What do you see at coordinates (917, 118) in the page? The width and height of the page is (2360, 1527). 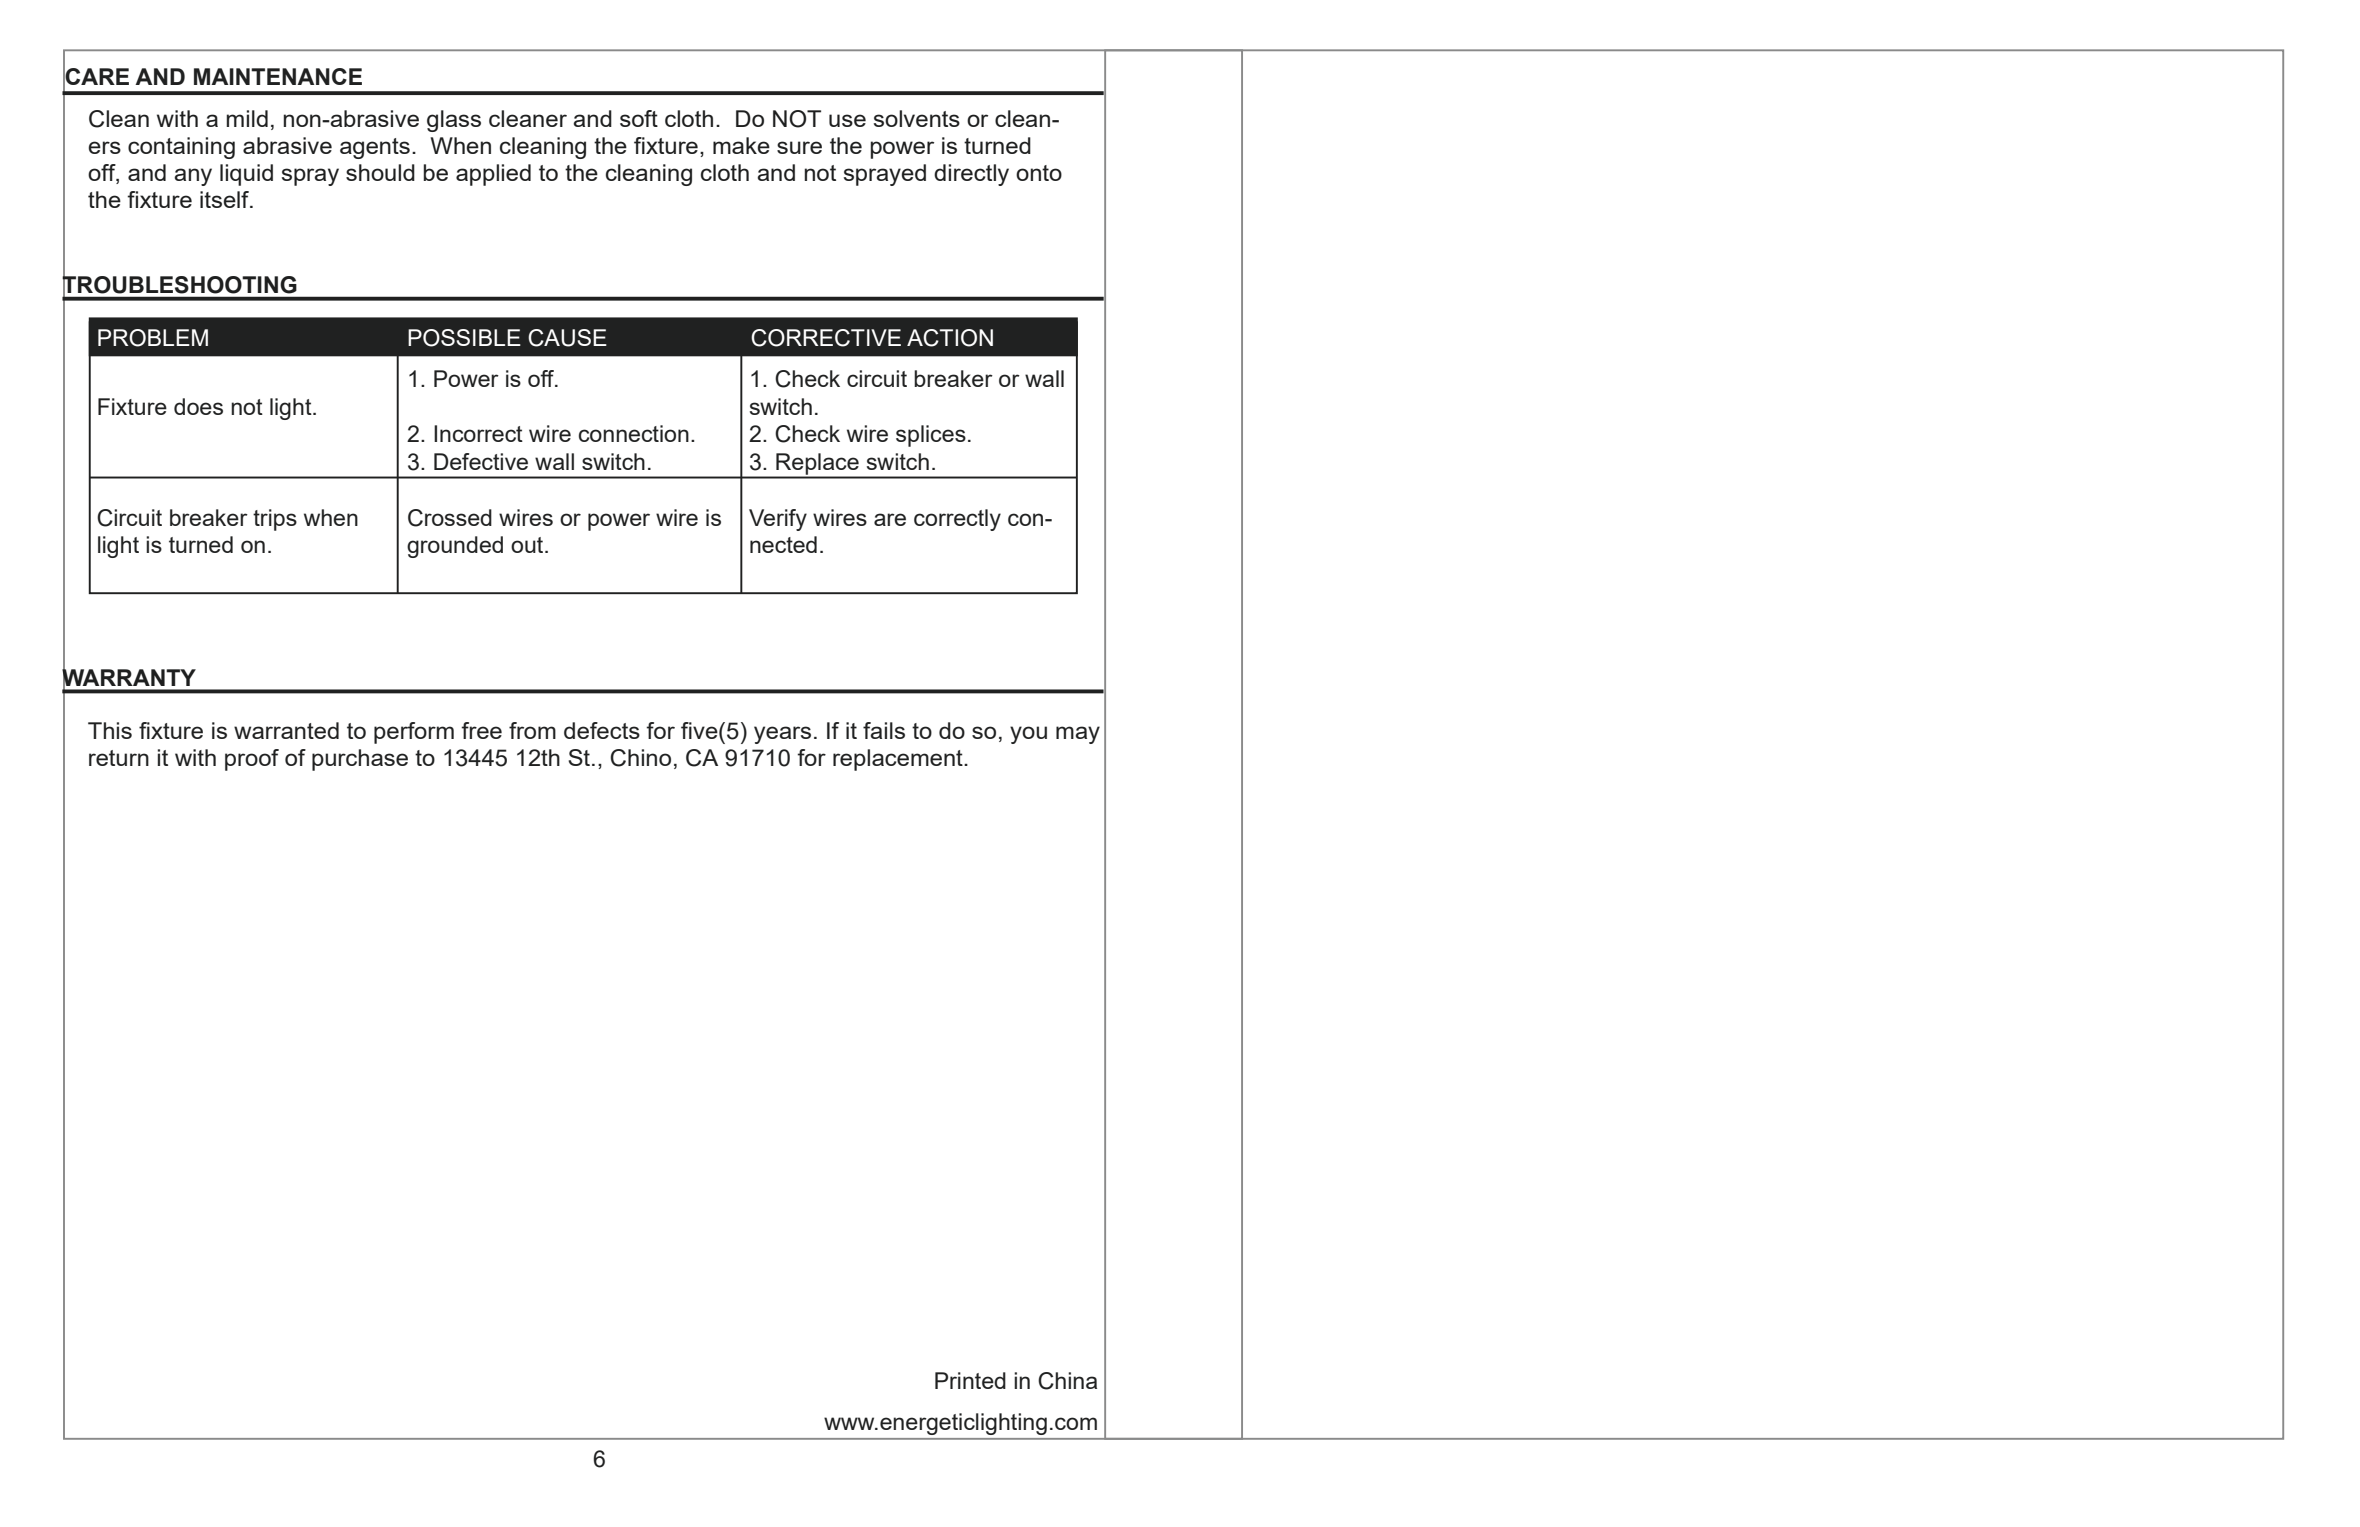 I see `solvents` at bounding box center [917, 118].
